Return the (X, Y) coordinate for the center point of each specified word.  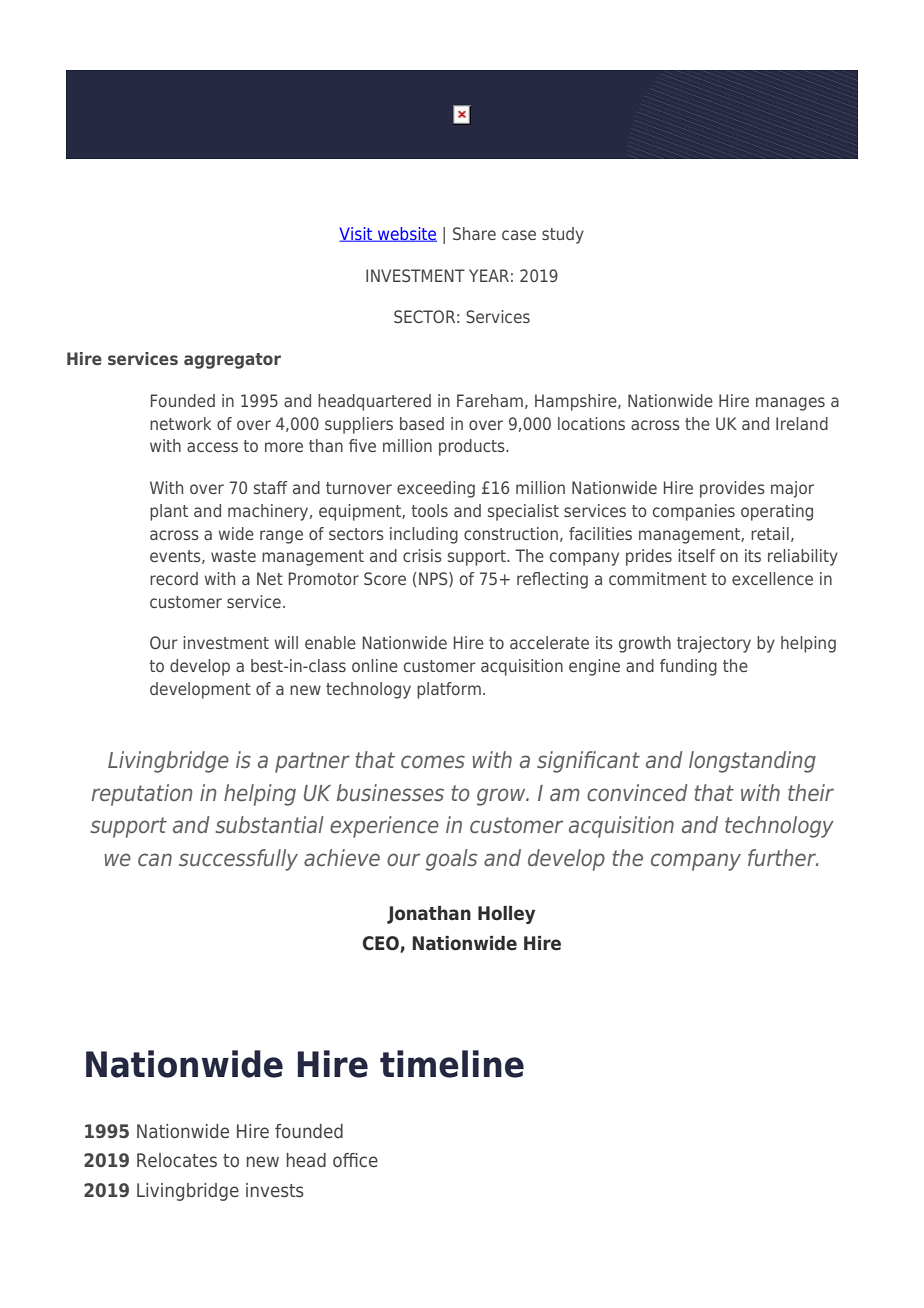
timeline (452, 1064)
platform (449, 690)
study (563, 235)
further (783, 857)
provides (732, 489)
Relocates (177, 1160)
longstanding (752, 762)
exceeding (436, 489)
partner (312, 762)
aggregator (232, 361)
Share (474, 233)
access (212, 447)
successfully (238, 860)
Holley (506, 915)
